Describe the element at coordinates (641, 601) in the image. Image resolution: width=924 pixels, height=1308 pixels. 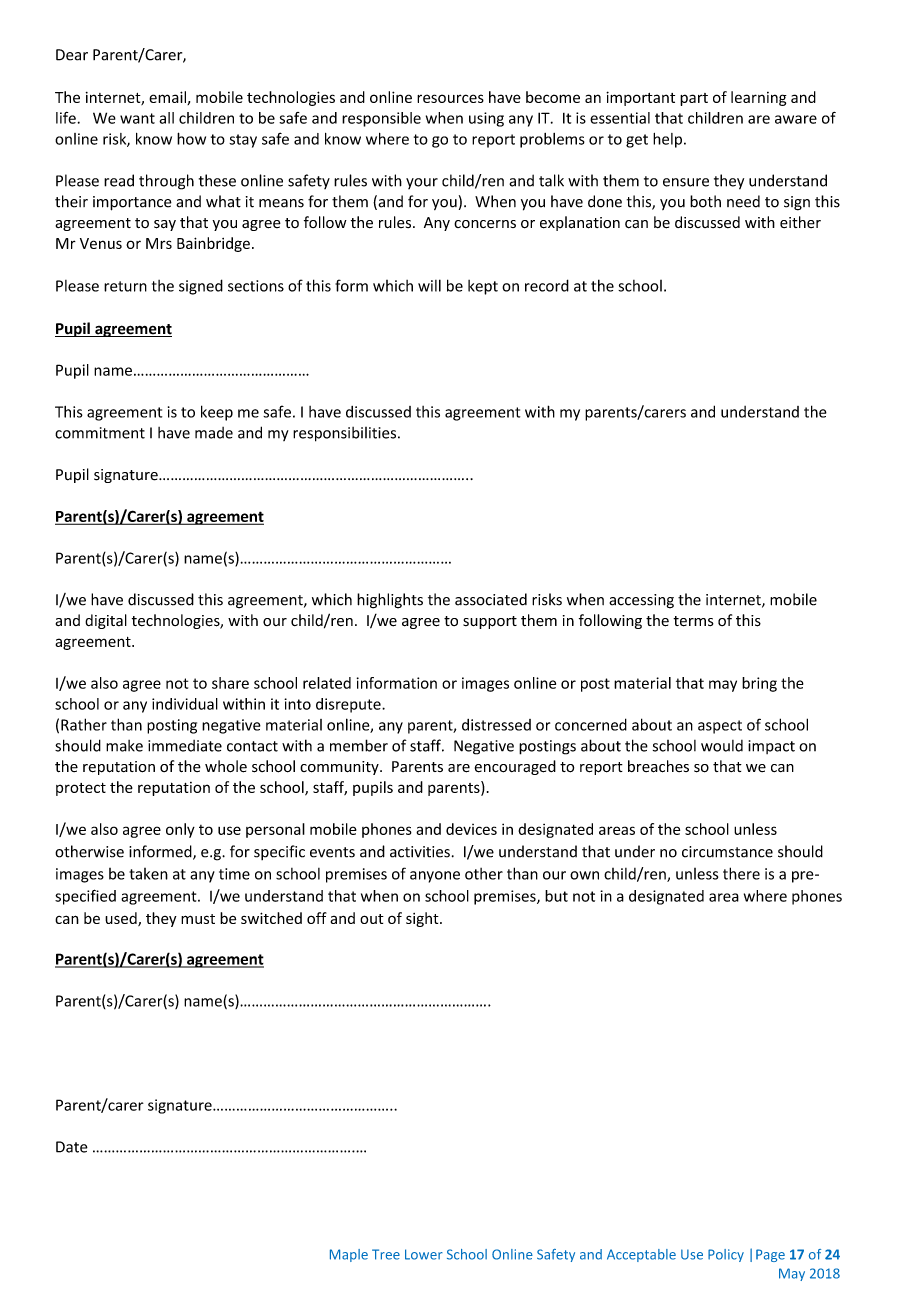
I see `accessing` at that location.
